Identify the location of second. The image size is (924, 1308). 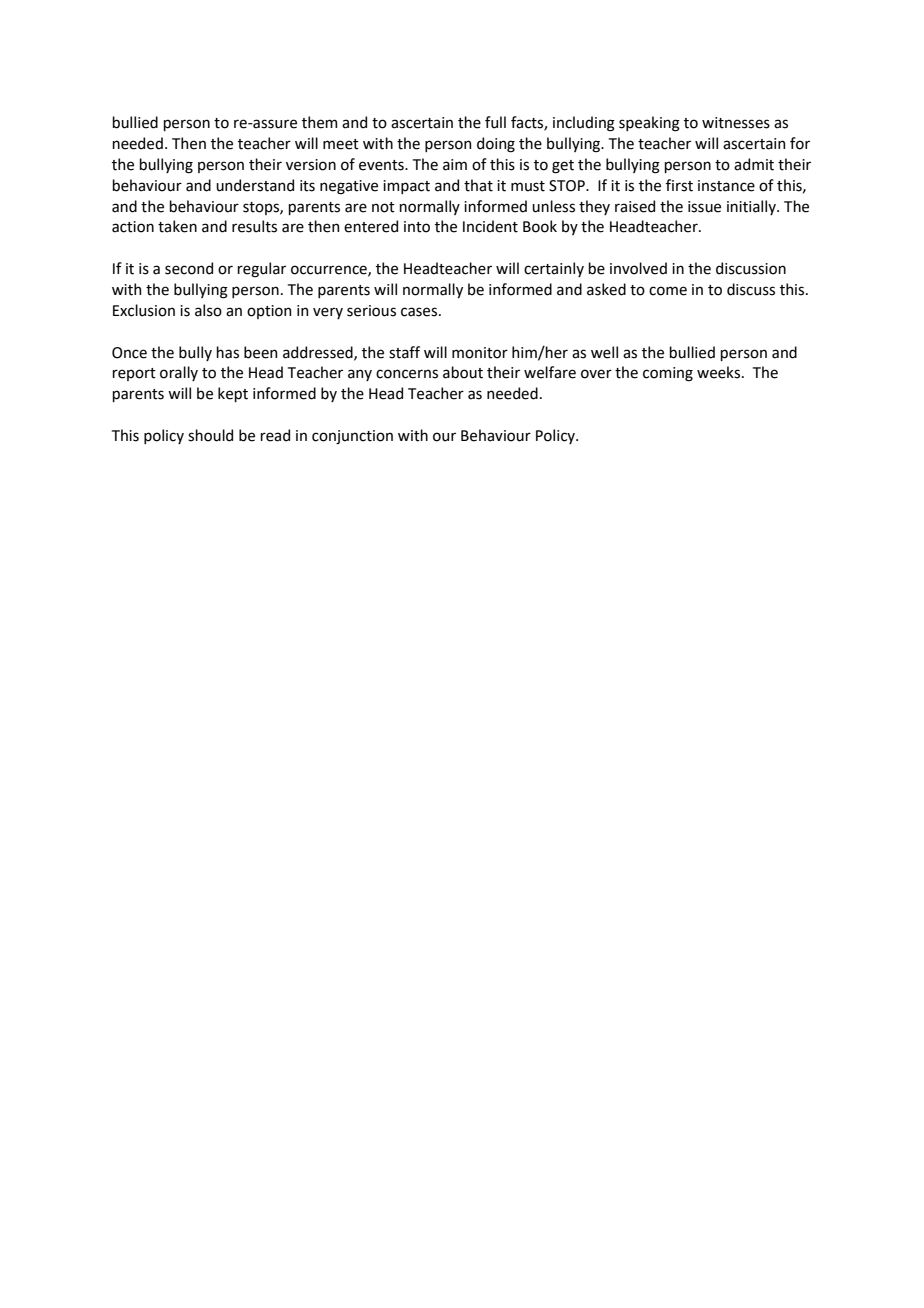
(189, 268).
